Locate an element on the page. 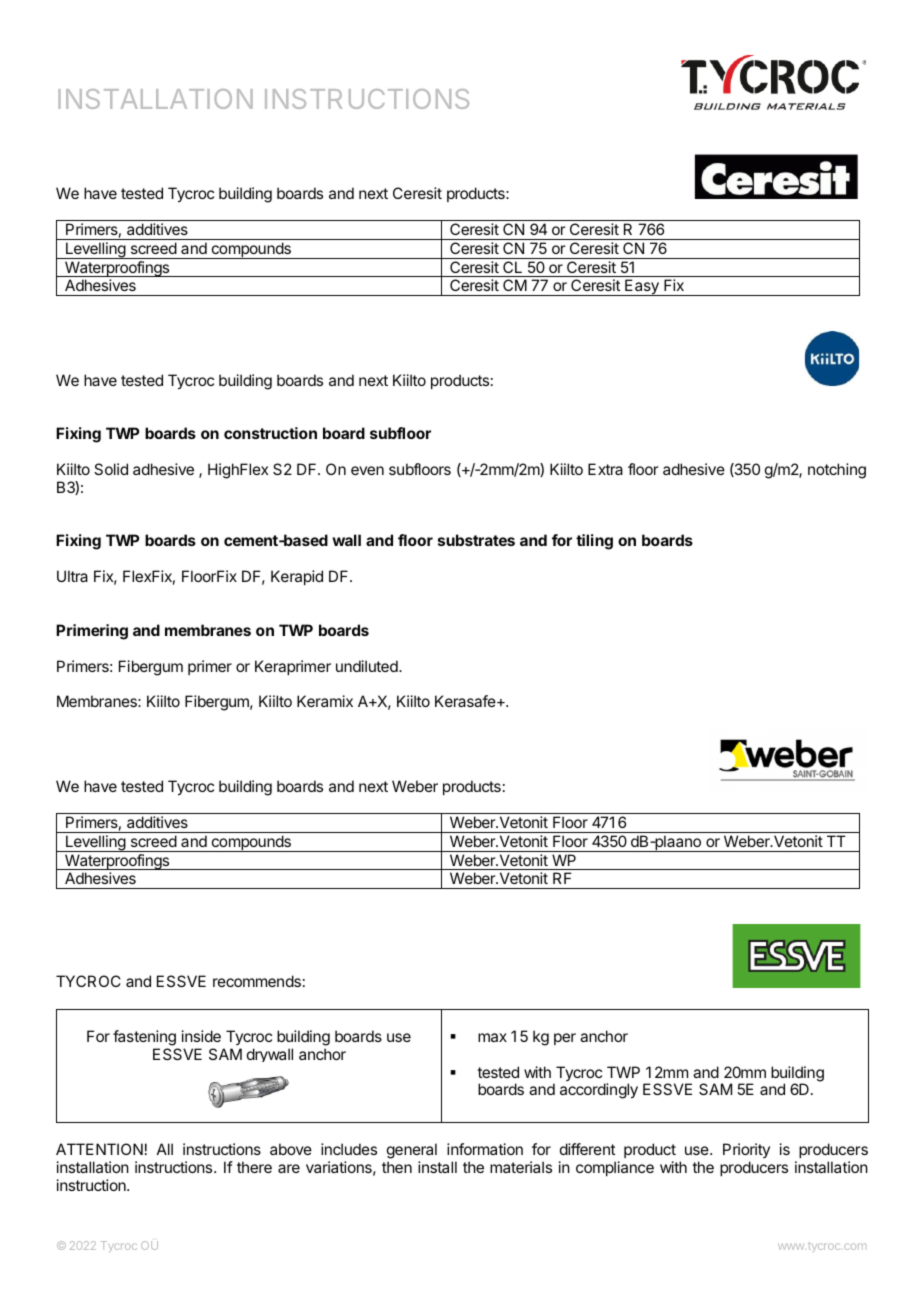 The width and height of the page is (924, 1308). substrates is located at coordinates (476, 540).
